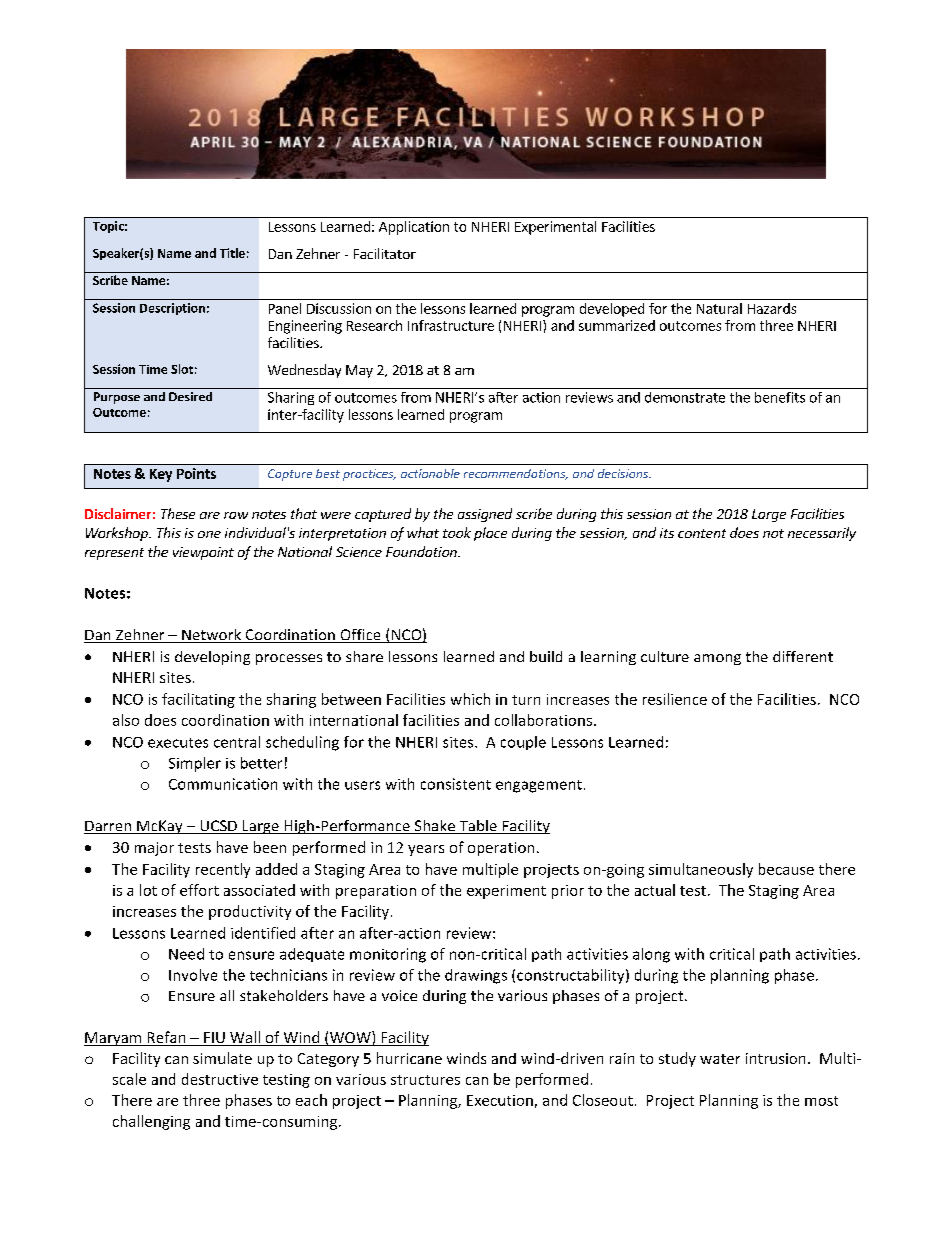  What do you see at coordinates (414, 228) in the screenshot?
I see `Application` at bounding box center [414, 228].
